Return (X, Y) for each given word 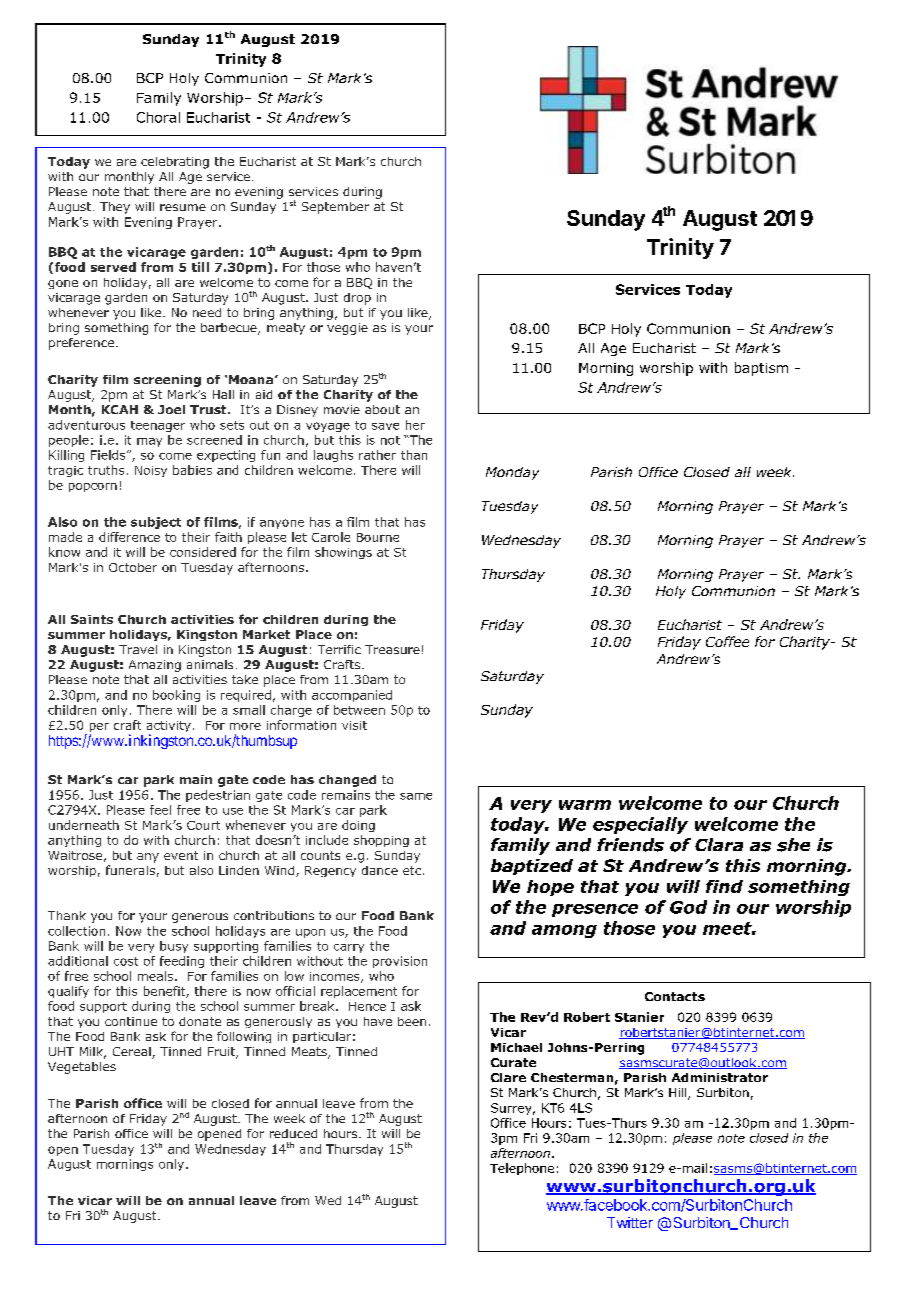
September (335, 208)
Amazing (155, 666)
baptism (761, 369)
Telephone (522, 1169)
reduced (293, 1133)
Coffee (727, 641)
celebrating (175, 163)
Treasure (392, 649)
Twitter (630, 1222)
